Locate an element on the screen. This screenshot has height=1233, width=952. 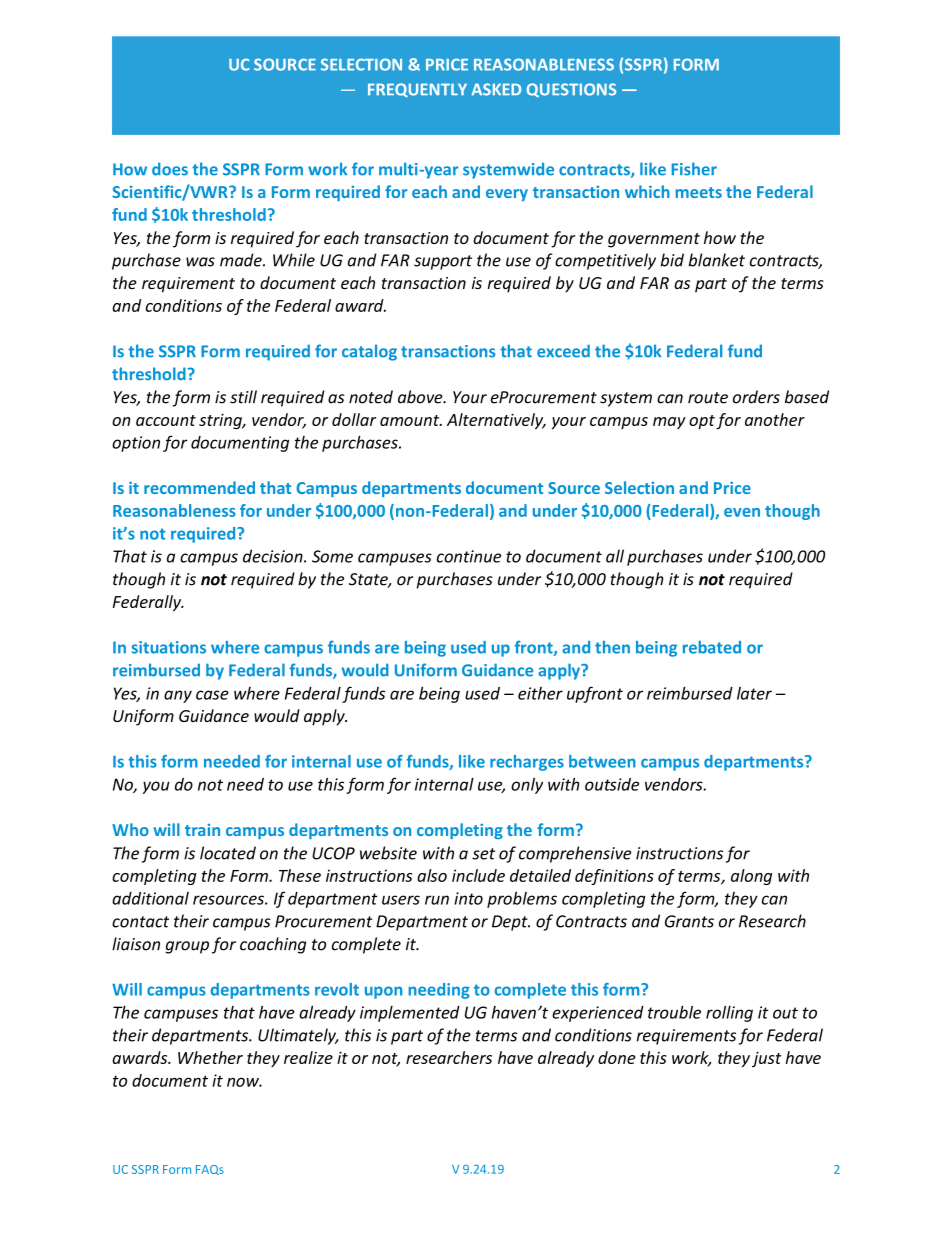
continue is located at coordinates (469, 556).
